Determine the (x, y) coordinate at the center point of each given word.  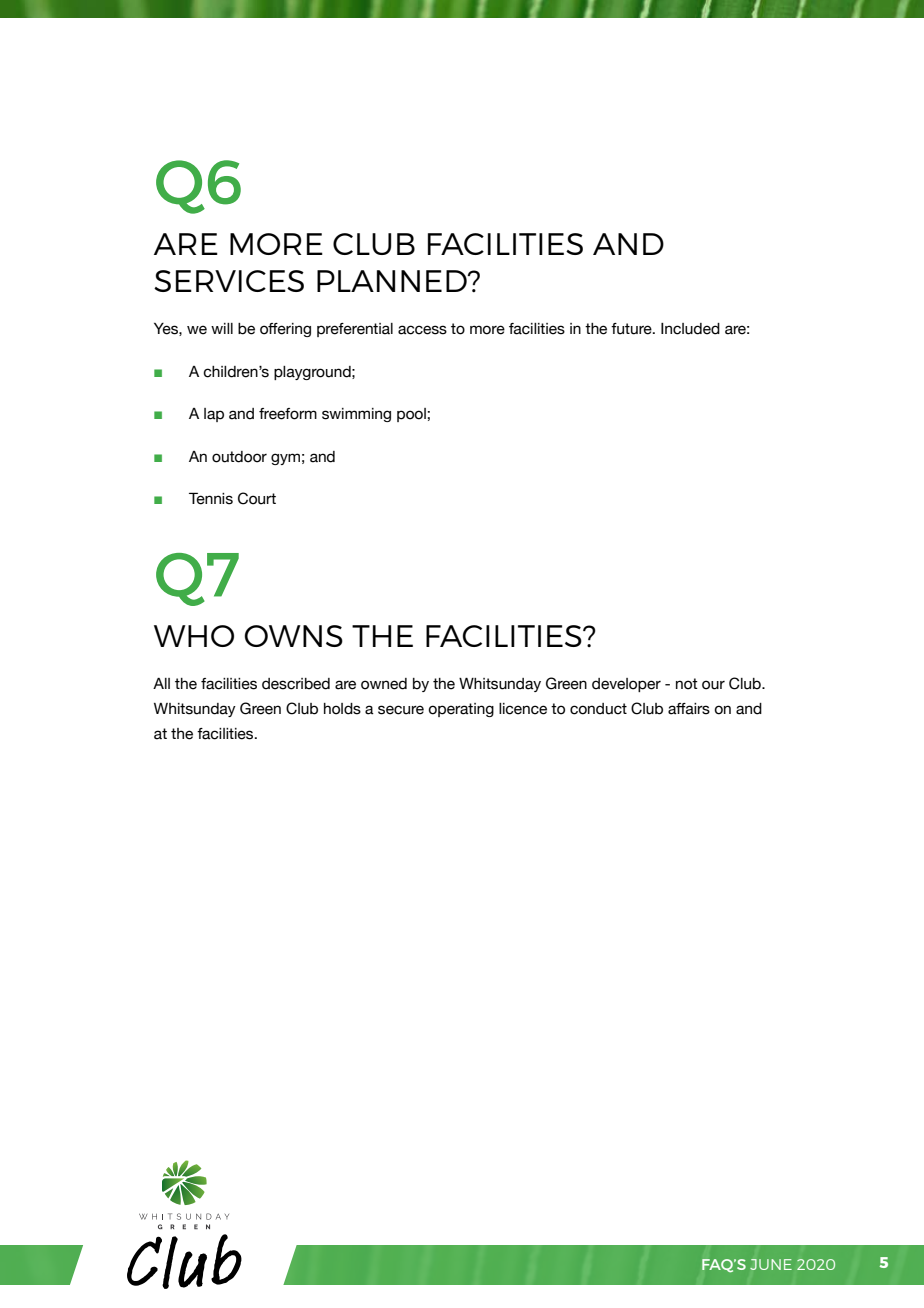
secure (401, 710)
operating (461, 710)
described (296, 684)
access (422, 330)
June (771, 1264)
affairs (689, 709)
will (222, 328)
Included (690, 329)
